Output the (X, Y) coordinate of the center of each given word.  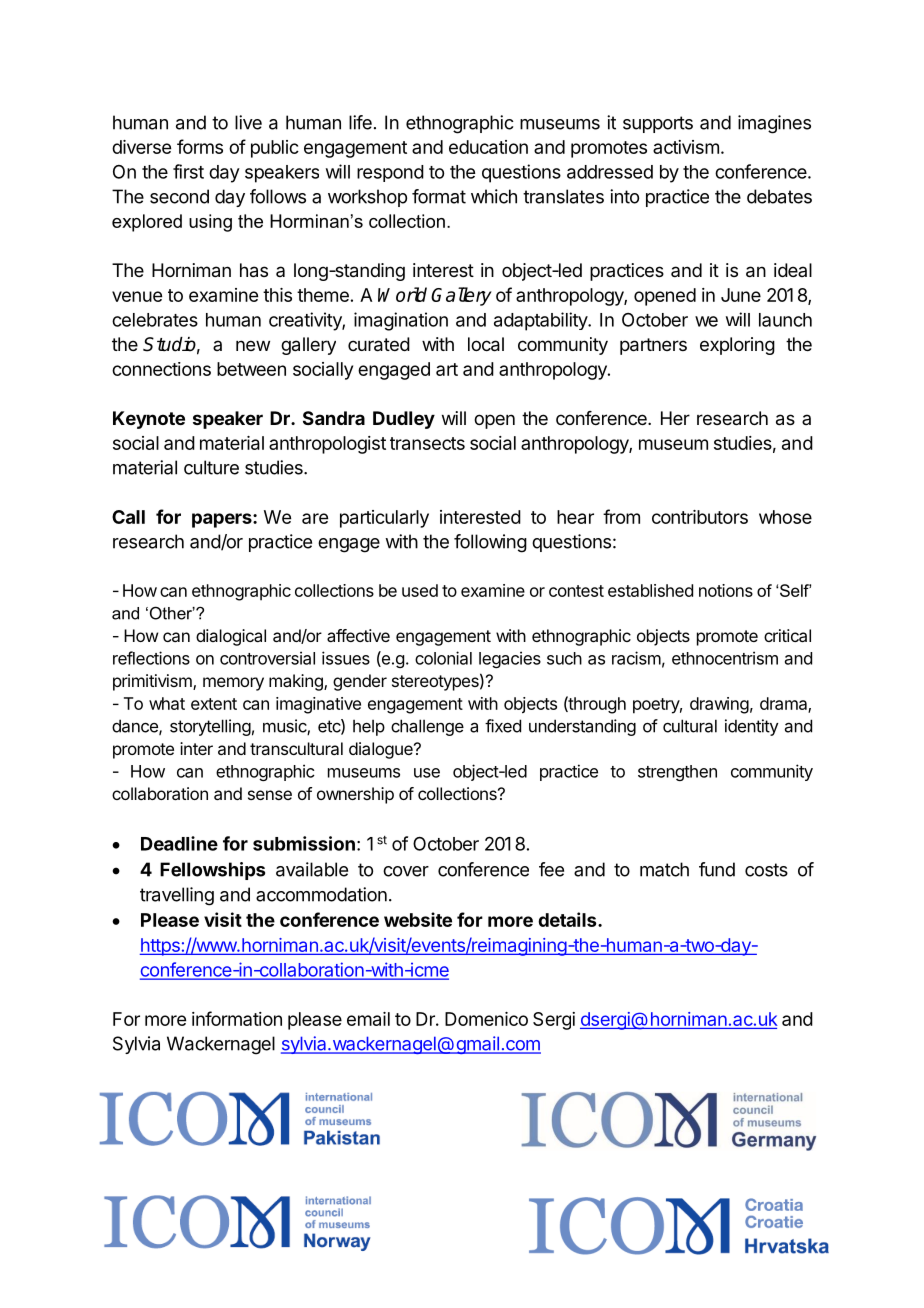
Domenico (486, 1019)
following (490, 543)
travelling (177, 896)
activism (686, 147)
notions (726, 590)
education (488, 147)
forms (200, 146)
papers (223, 520)
